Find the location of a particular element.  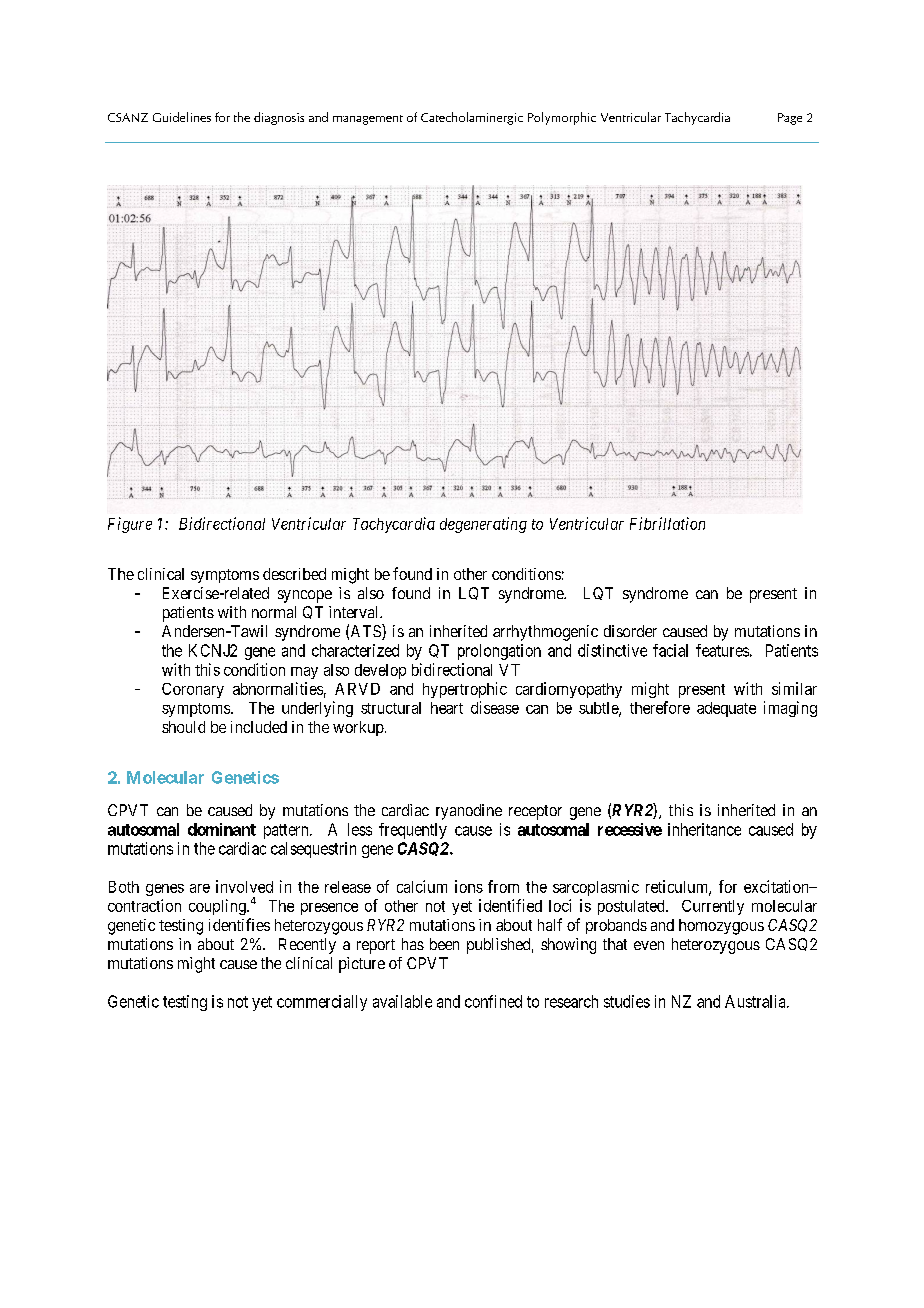

Australia is located at coordinates (756, 1001).
